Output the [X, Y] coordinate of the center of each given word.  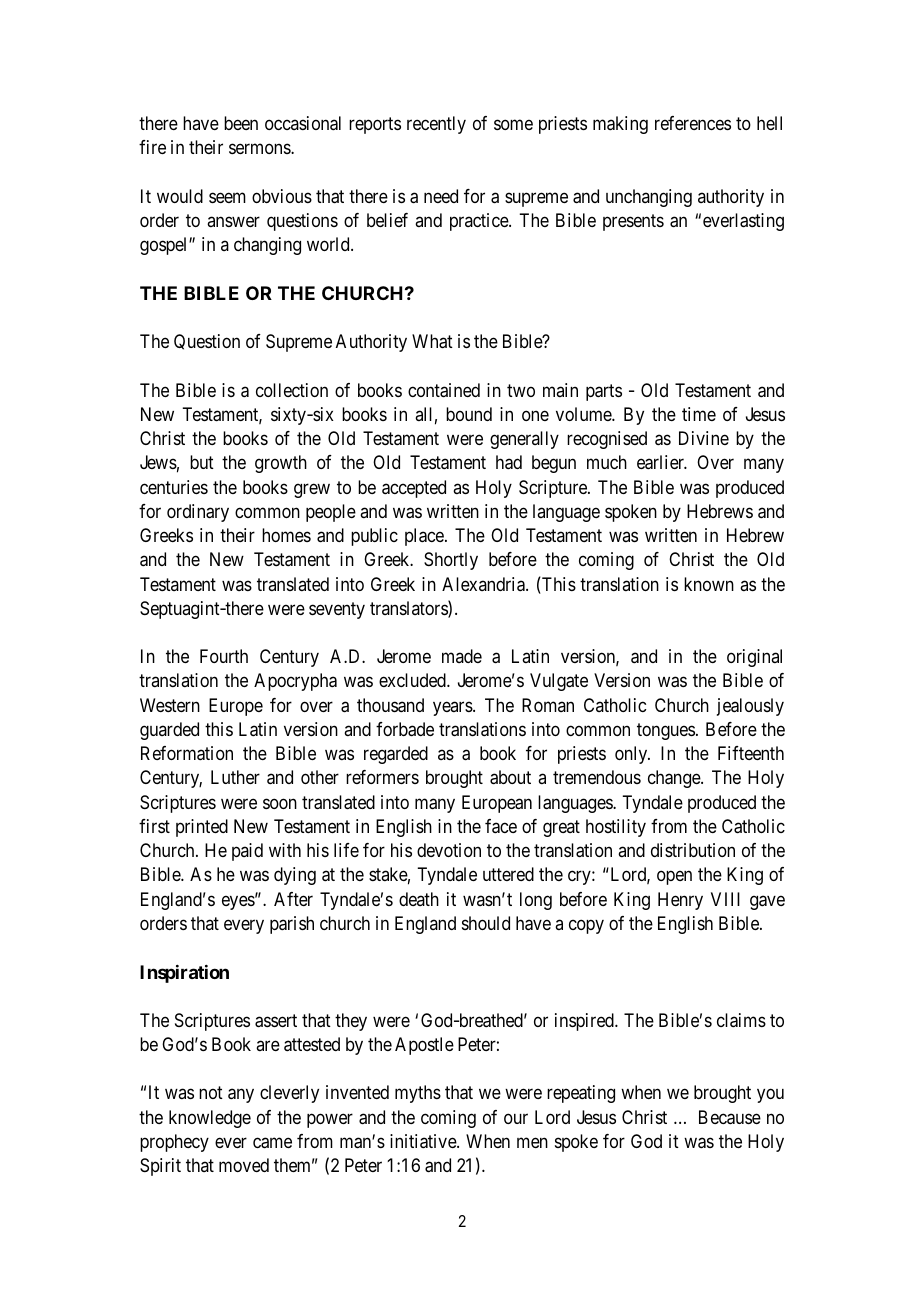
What [432, 341]
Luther [235, 777]
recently [436, 125]
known [709, 584]
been [241, 123]
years [453, 708]
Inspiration [184, 974]
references [693, 123]
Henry [680, 901]
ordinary [198, 513]
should [486, 923]
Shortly [451, 561]
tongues [666, 731]
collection [292, 390]
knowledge [210, 1119]
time [699, 414]
